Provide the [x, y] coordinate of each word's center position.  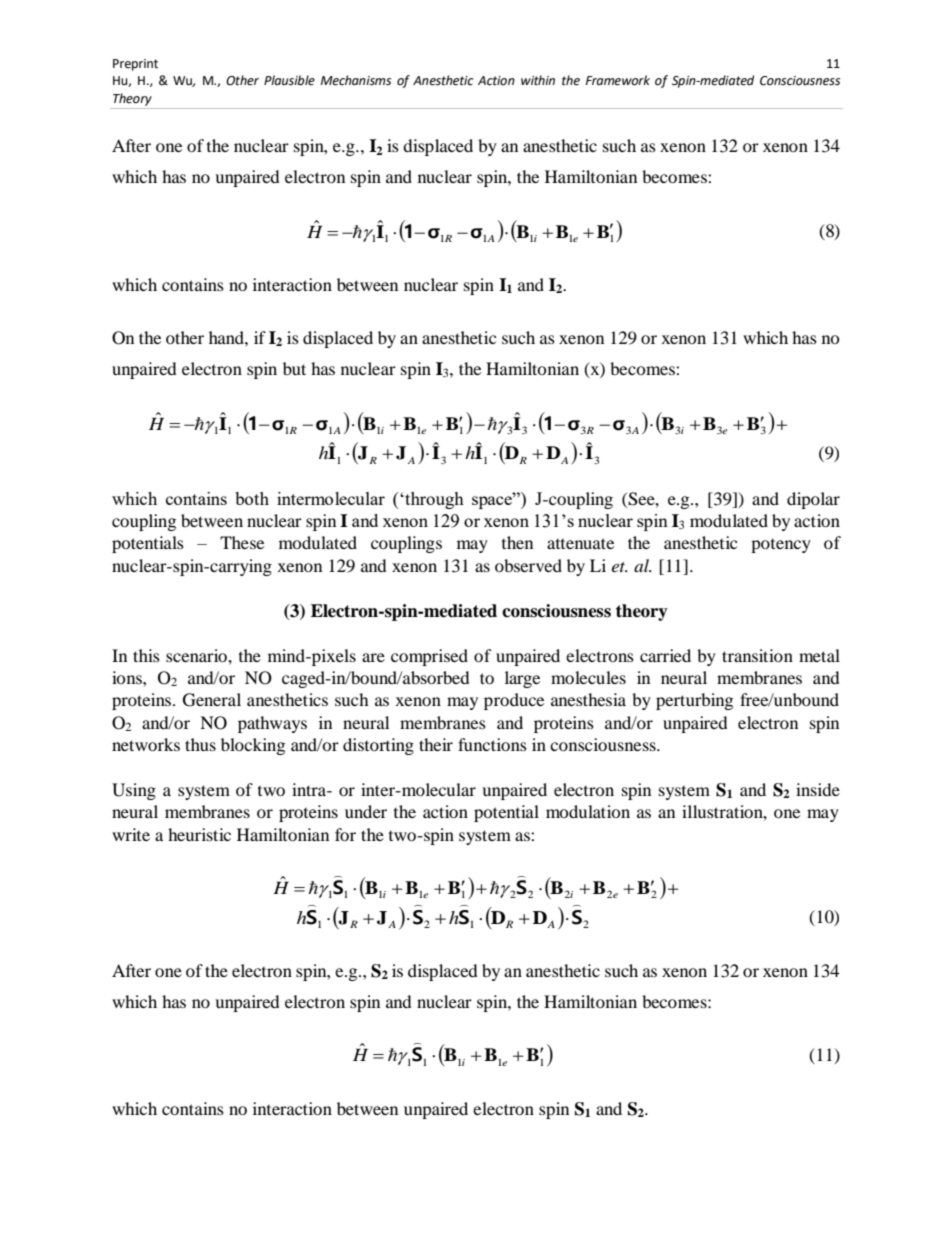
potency [781, 546]
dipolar [813, 500]
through [433, 500]
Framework [618, 80]
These [242, 542]
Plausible [289, 80]
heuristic [199, 834]
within [538, 80]
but [294, 368]
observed [528, 565]
